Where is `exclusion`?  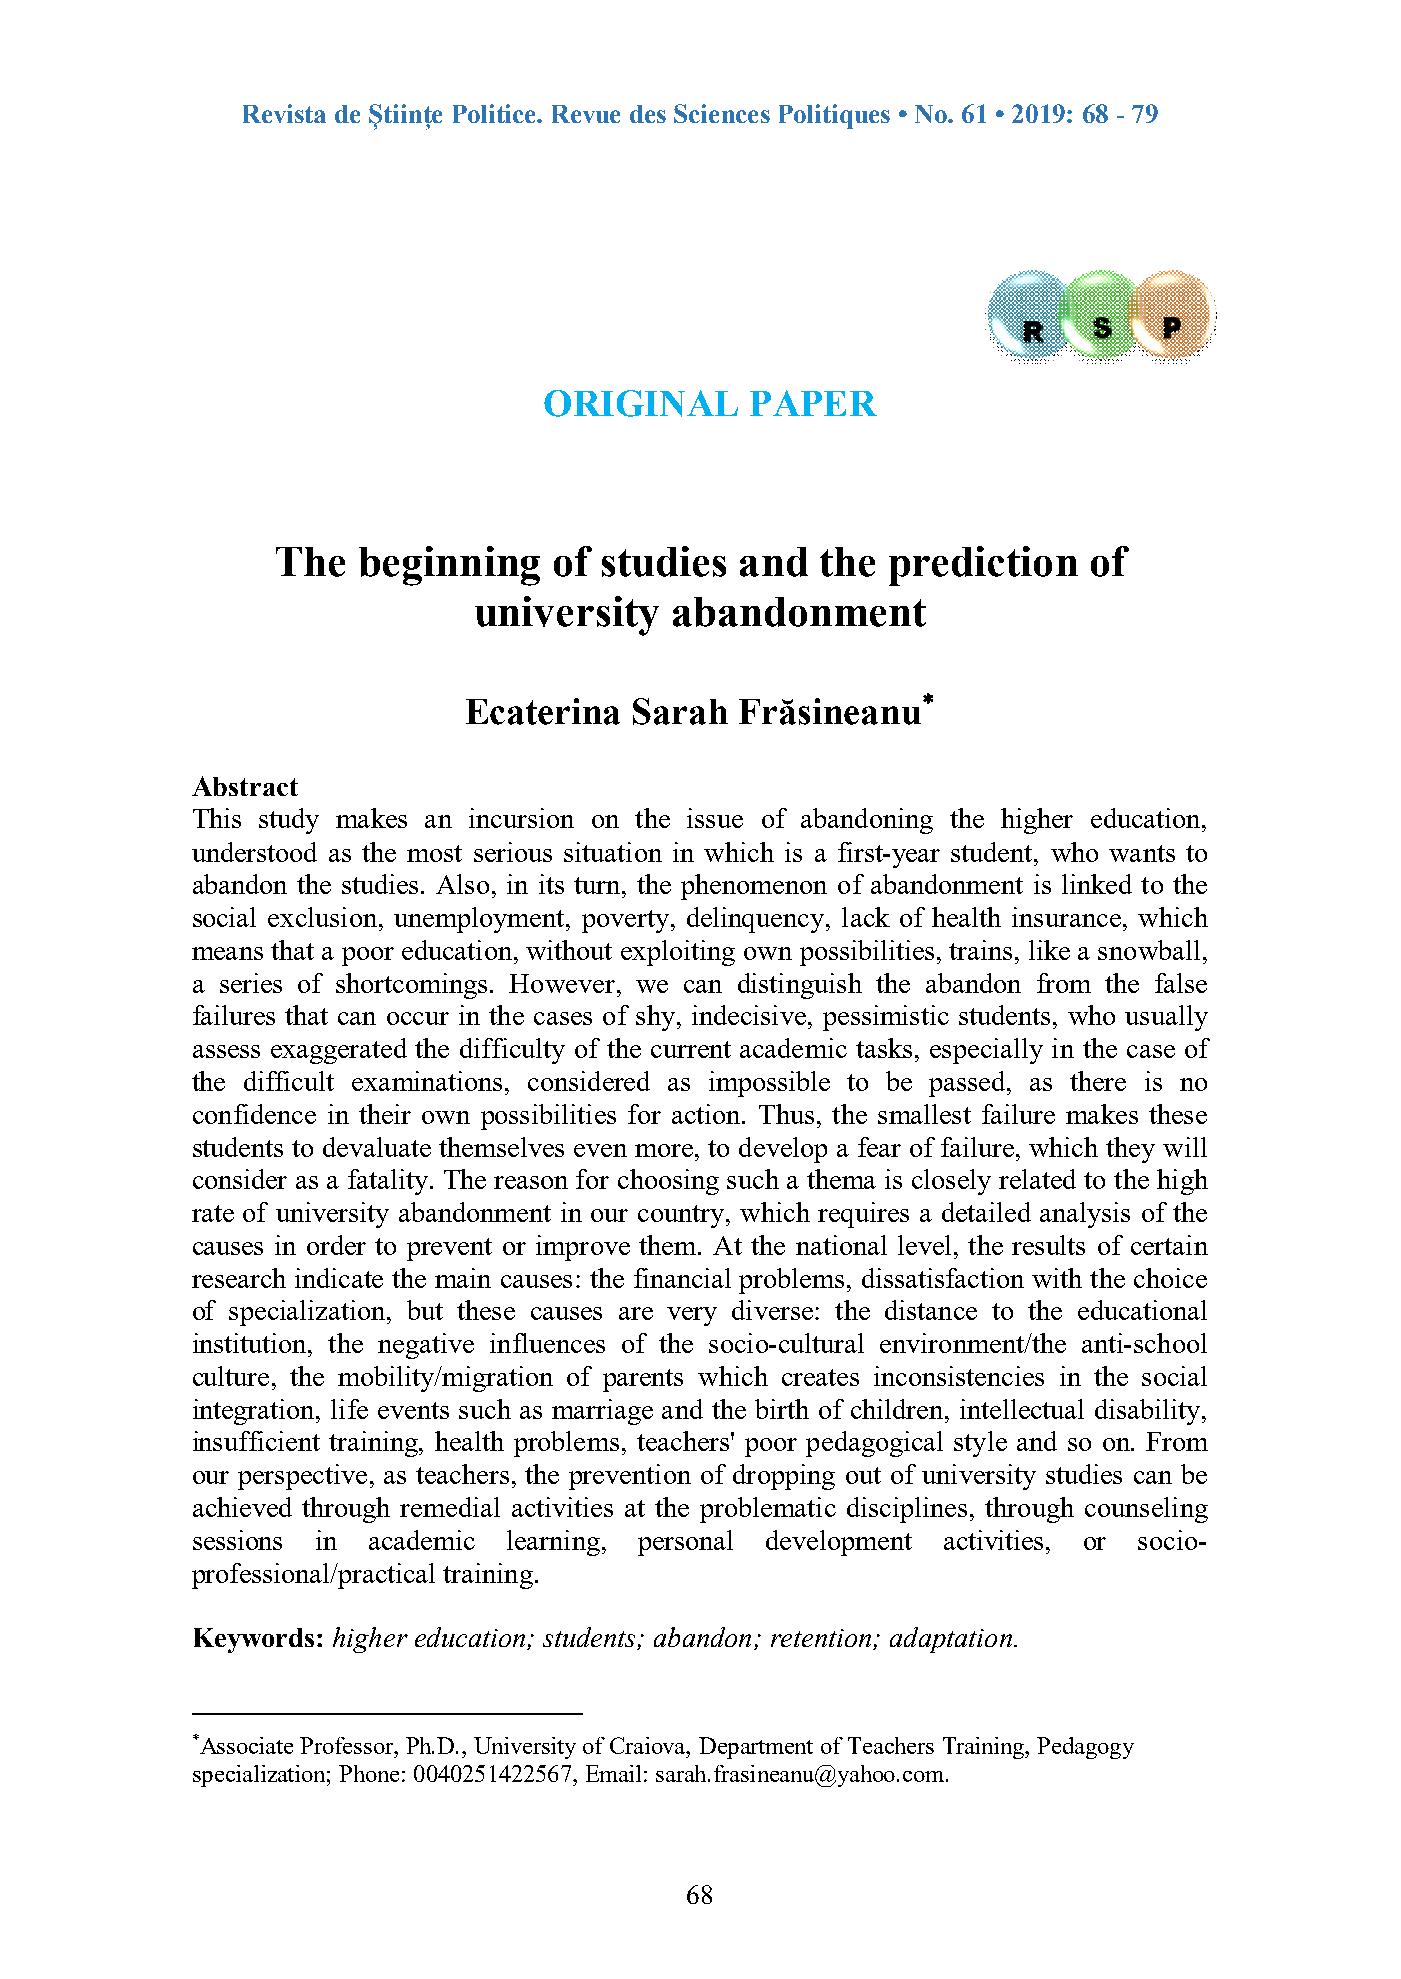
exclusion is located at coordinates (324, 917).
